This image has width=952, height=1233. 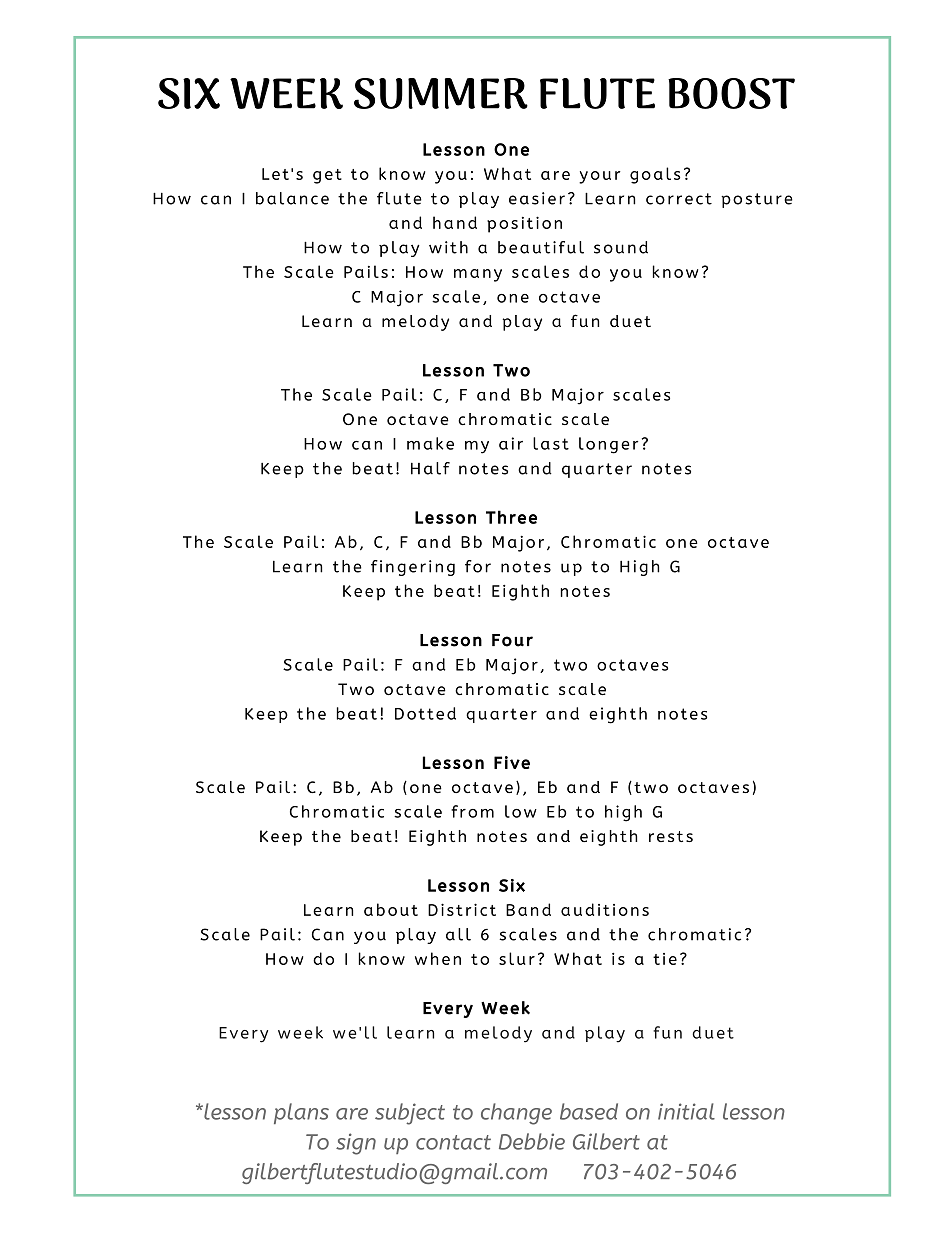 What do you see at coordinates (511, 443) in the image?
I see `air` at bounding box center [511, 443].
